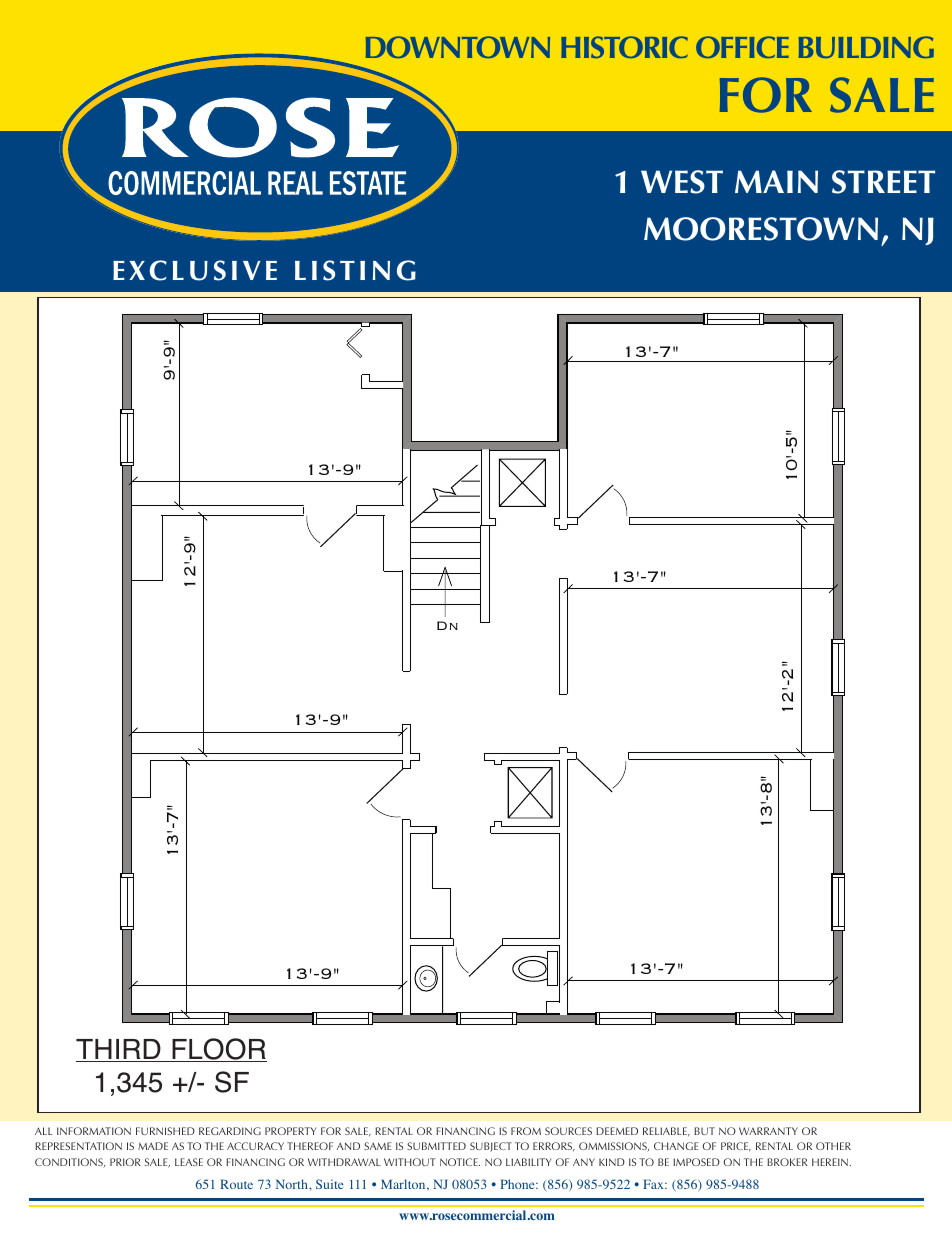 This screenshot has width=952, height=1233. I want to click on MADE, so click(153, 1146).
